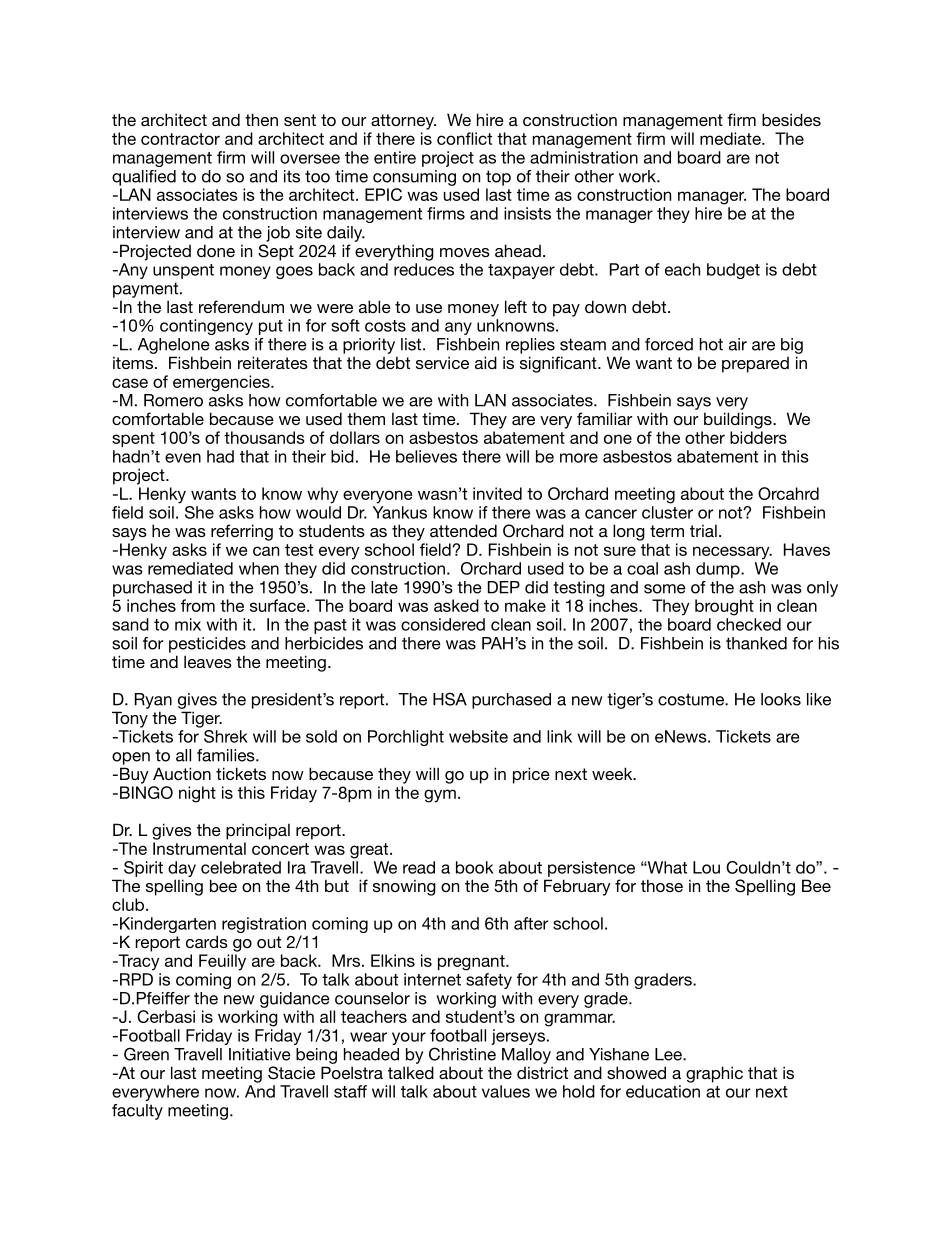  What do you see at coordinates (506, 1091) in the page?
I see `values` at bounding box center [506, 1091].
